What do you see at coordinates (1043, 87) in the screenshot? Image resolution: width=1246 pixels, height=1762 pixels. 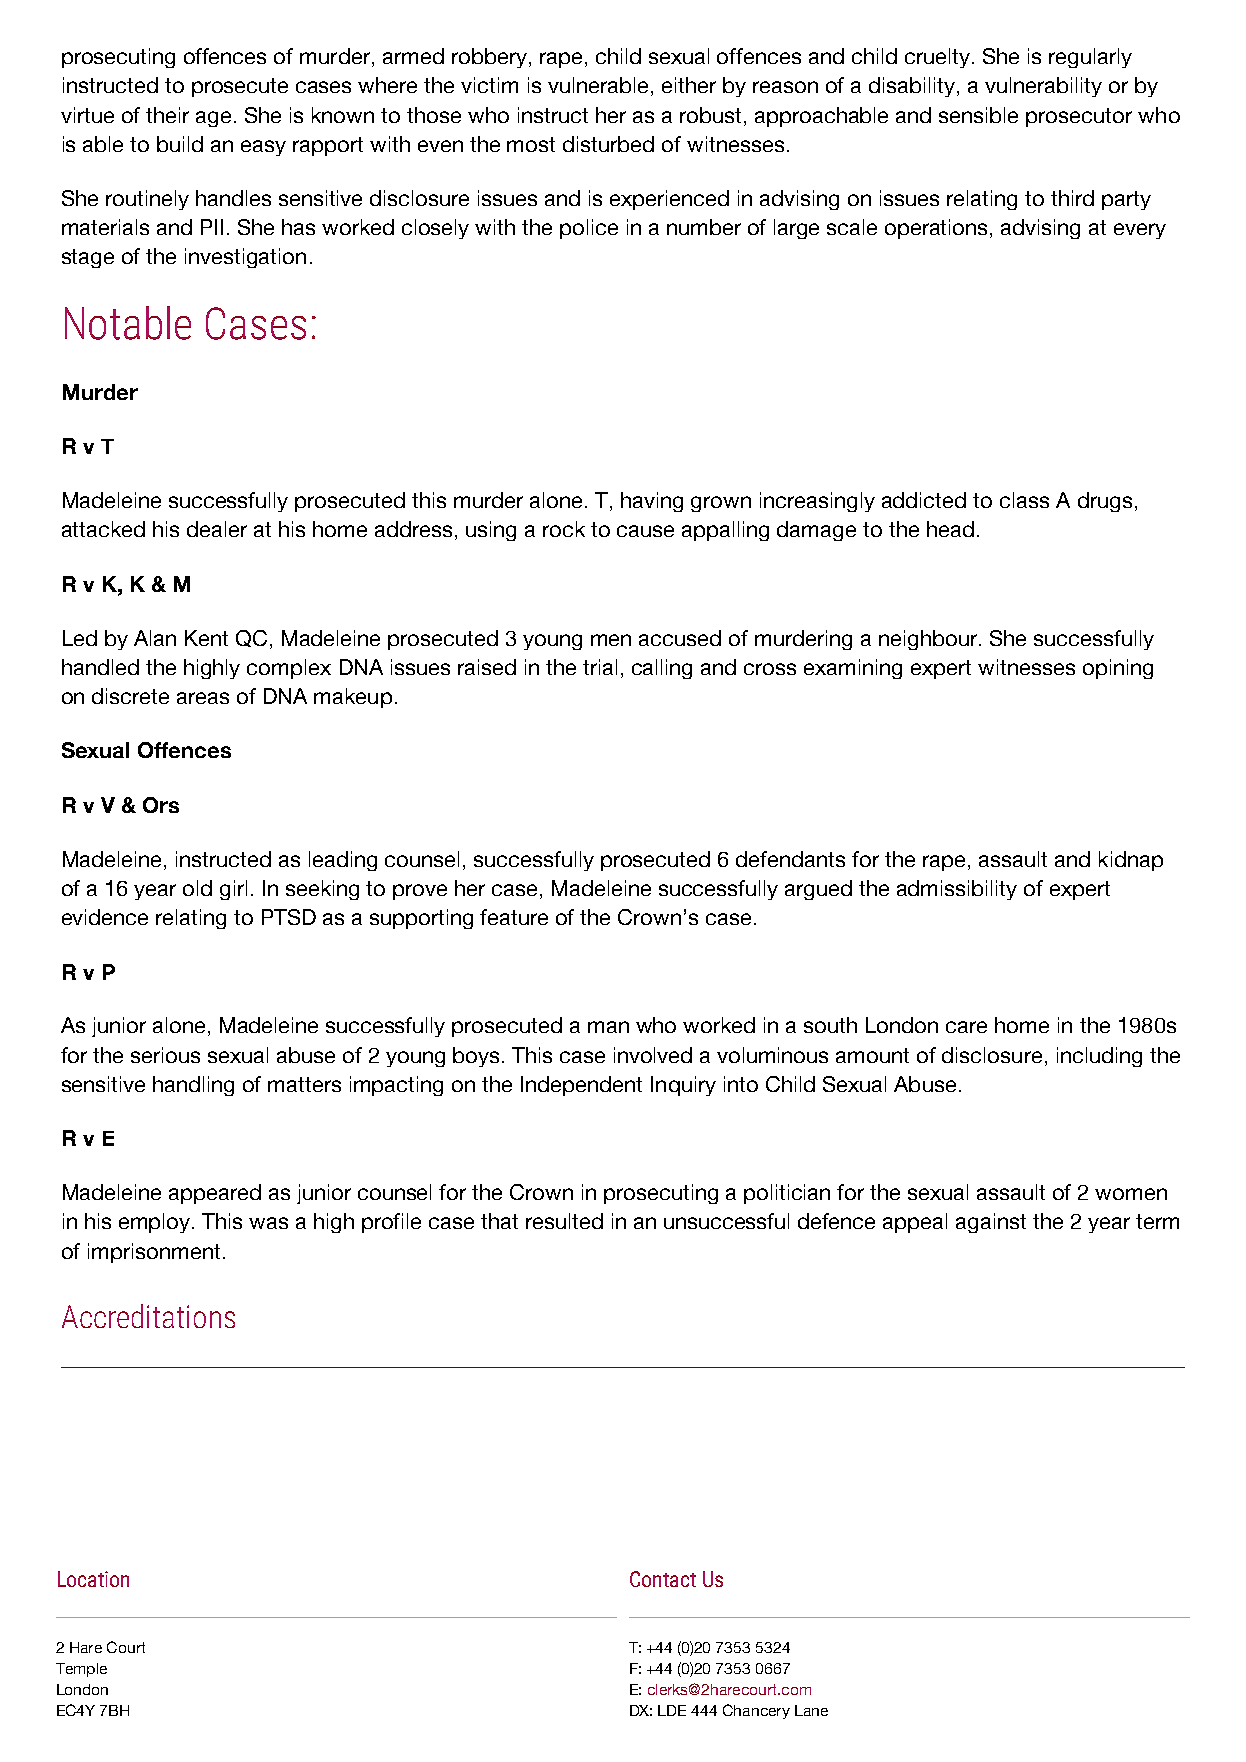 I see `vulnerability` at bounding box center [1043, 87].
